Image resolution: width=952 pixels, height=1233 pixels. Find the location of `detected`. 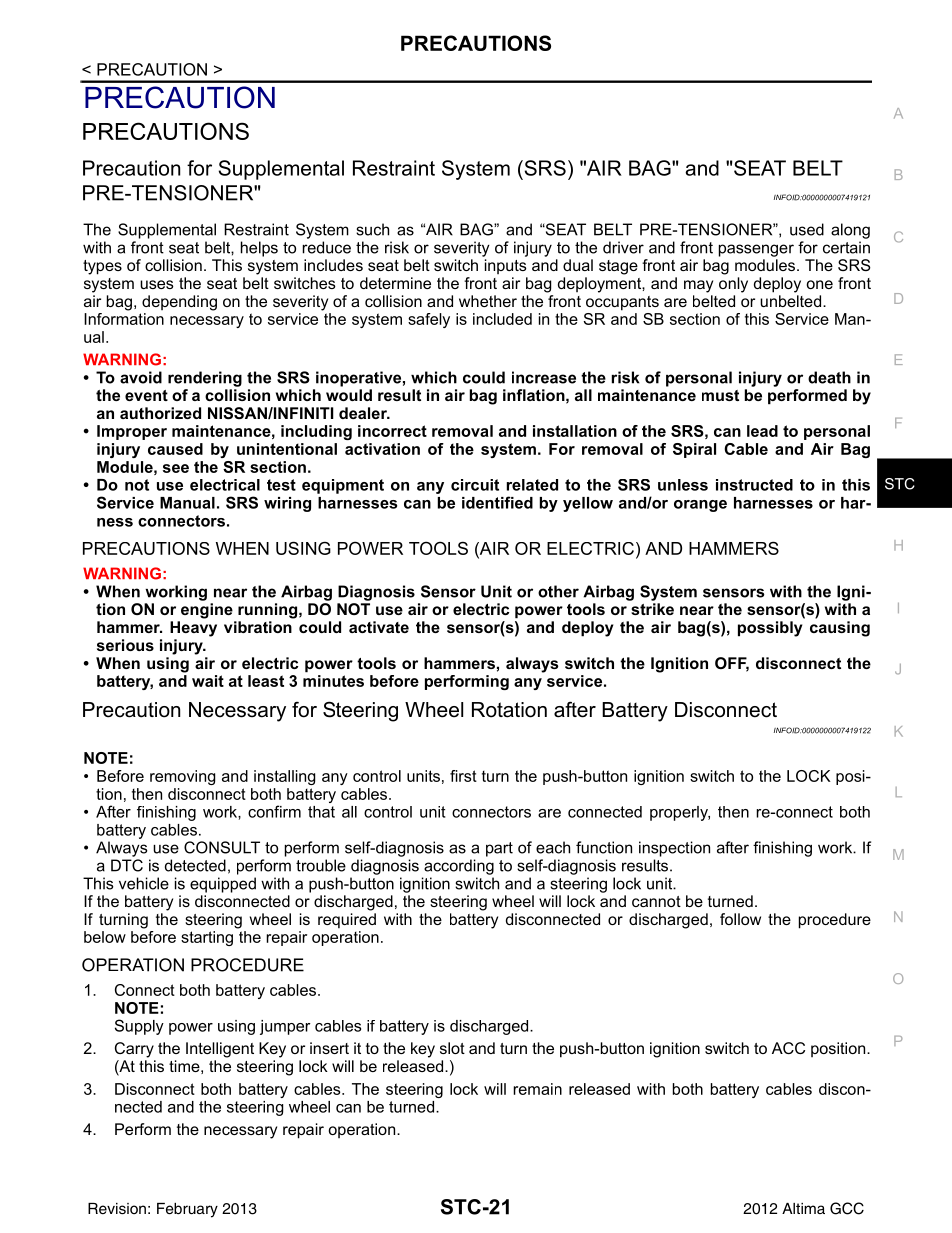

detected is located at coordinates (195, 865).
